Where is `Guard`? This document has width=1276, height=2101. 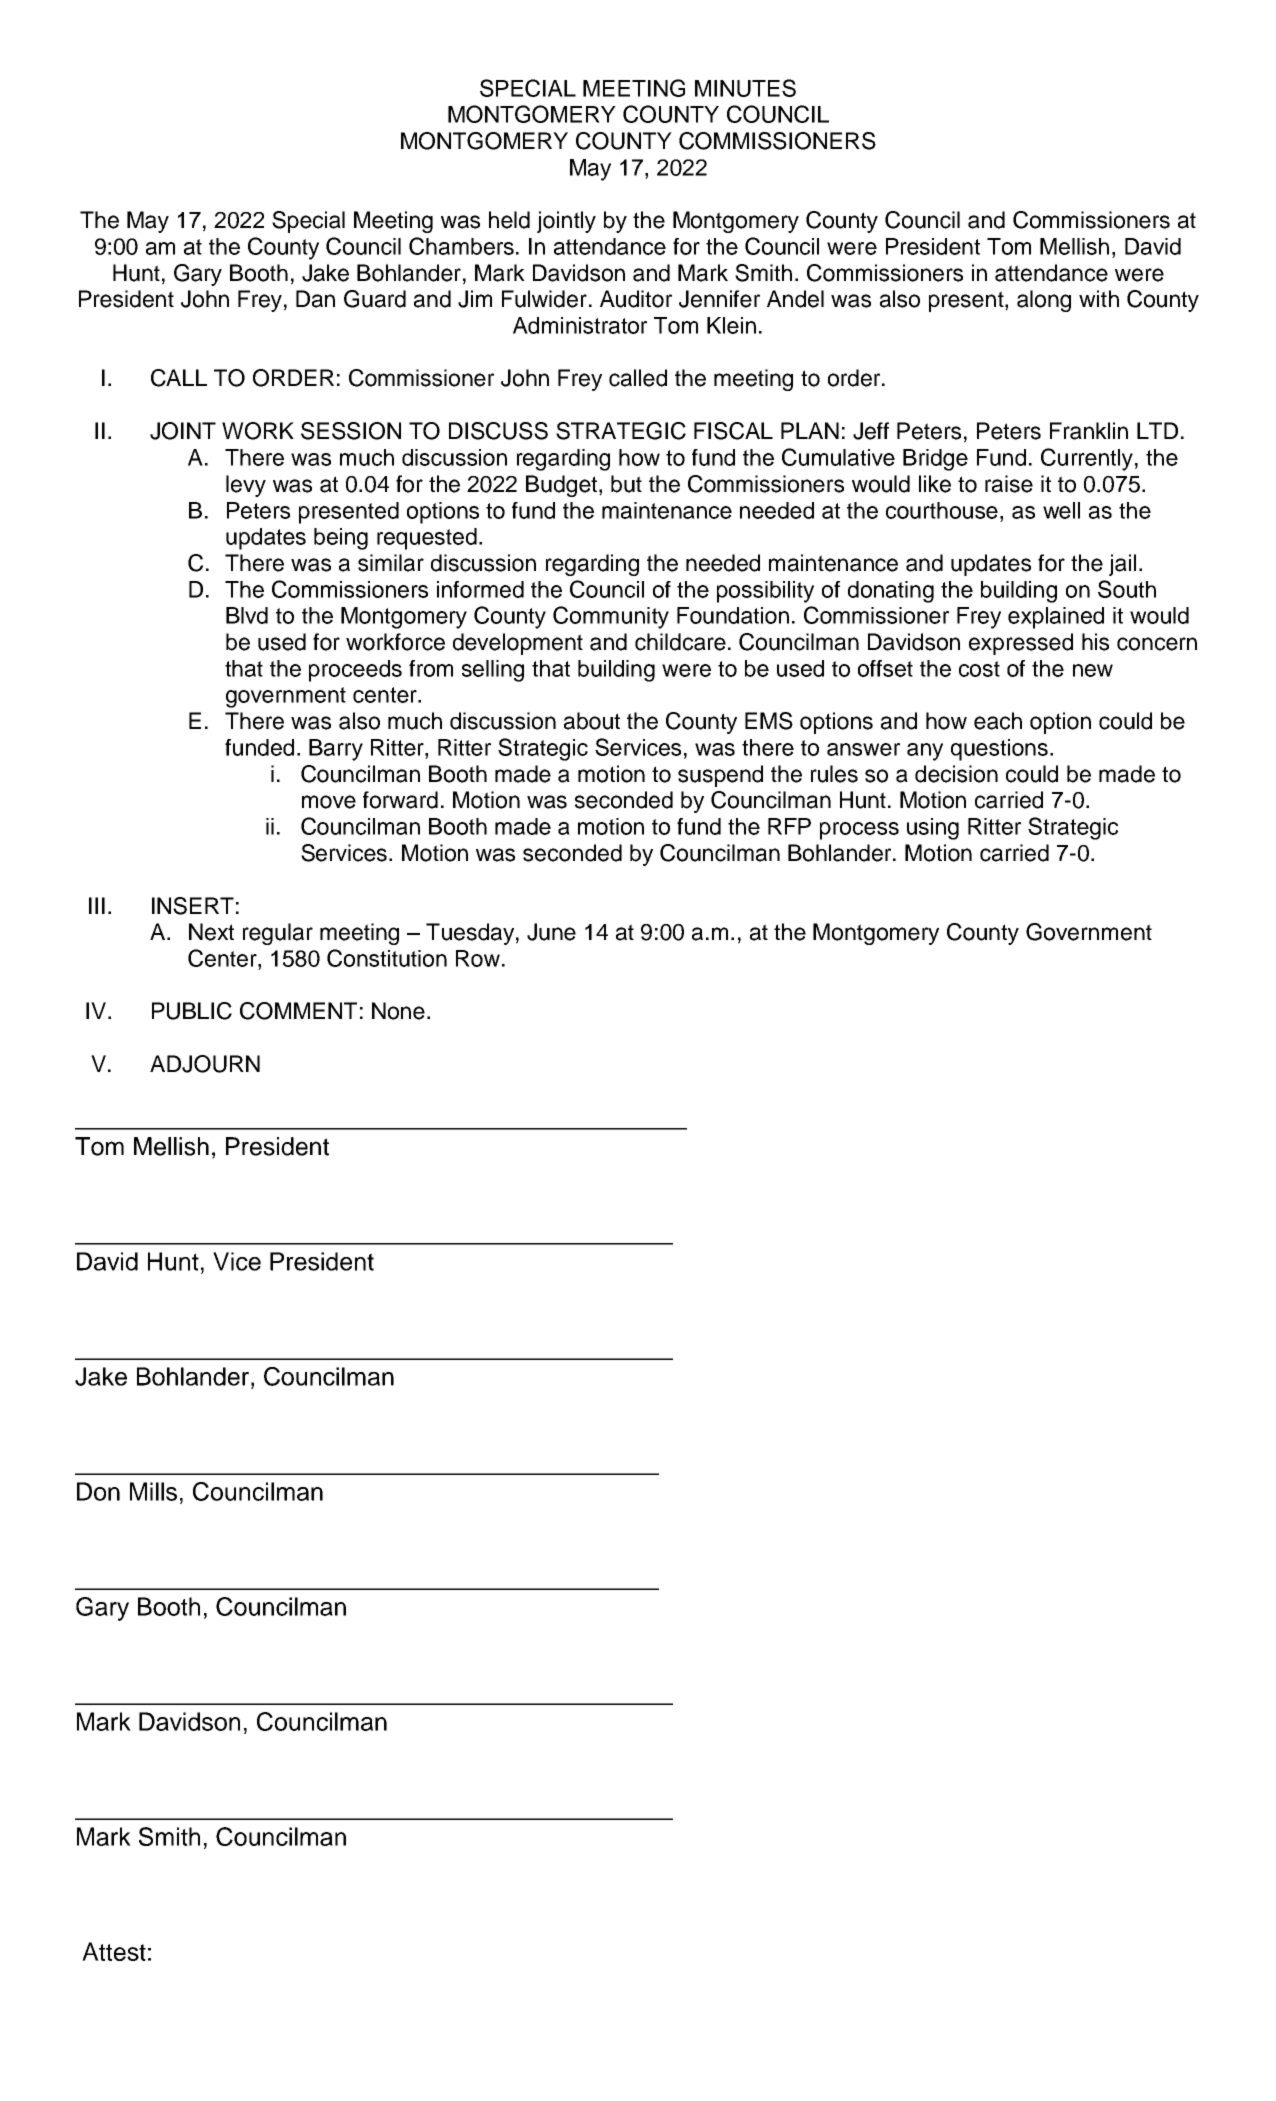
Guard is located at coordinates (375, 299).
